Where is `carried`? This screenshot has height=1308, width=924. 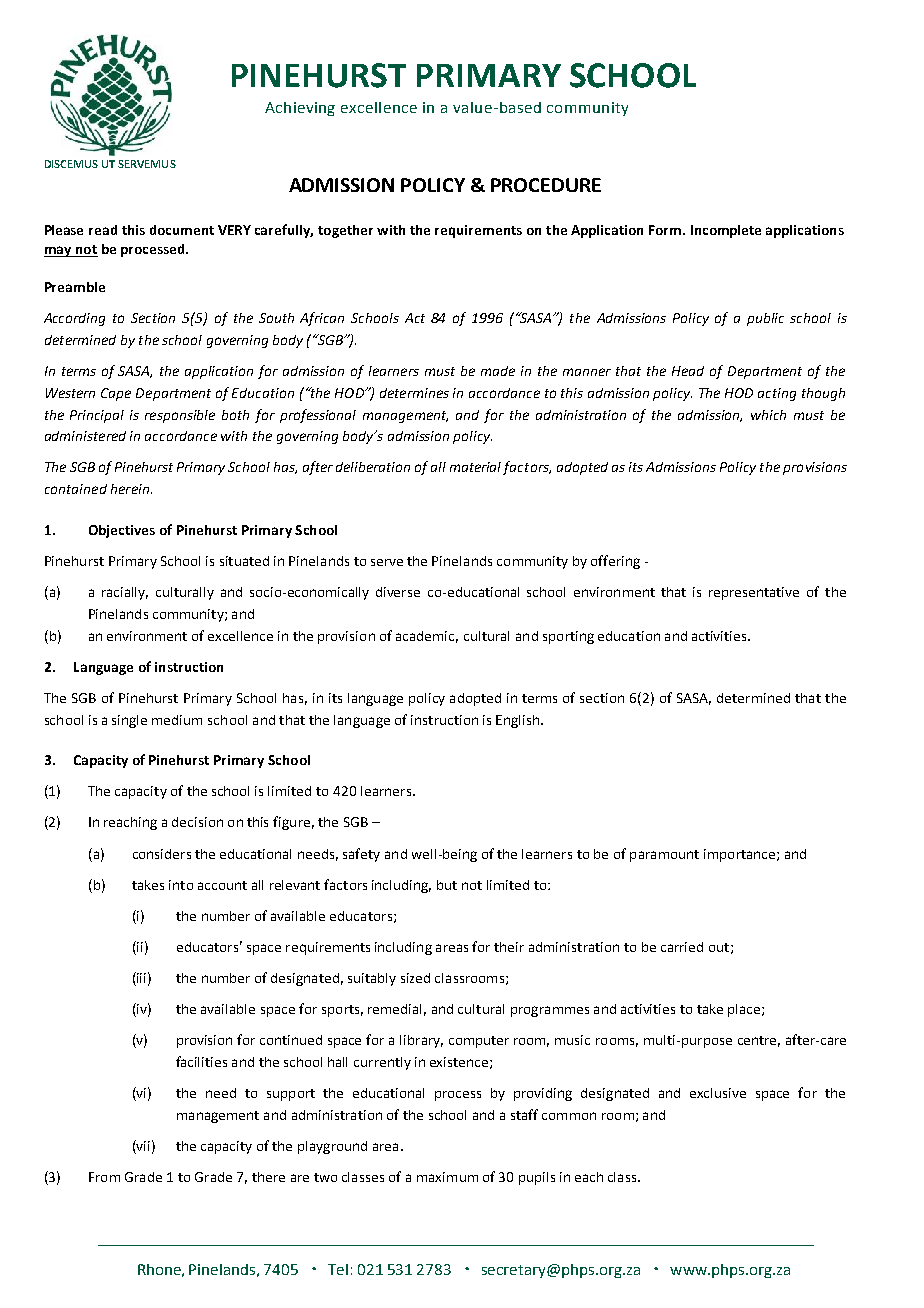 carried is located at coordinates (682, 947).
